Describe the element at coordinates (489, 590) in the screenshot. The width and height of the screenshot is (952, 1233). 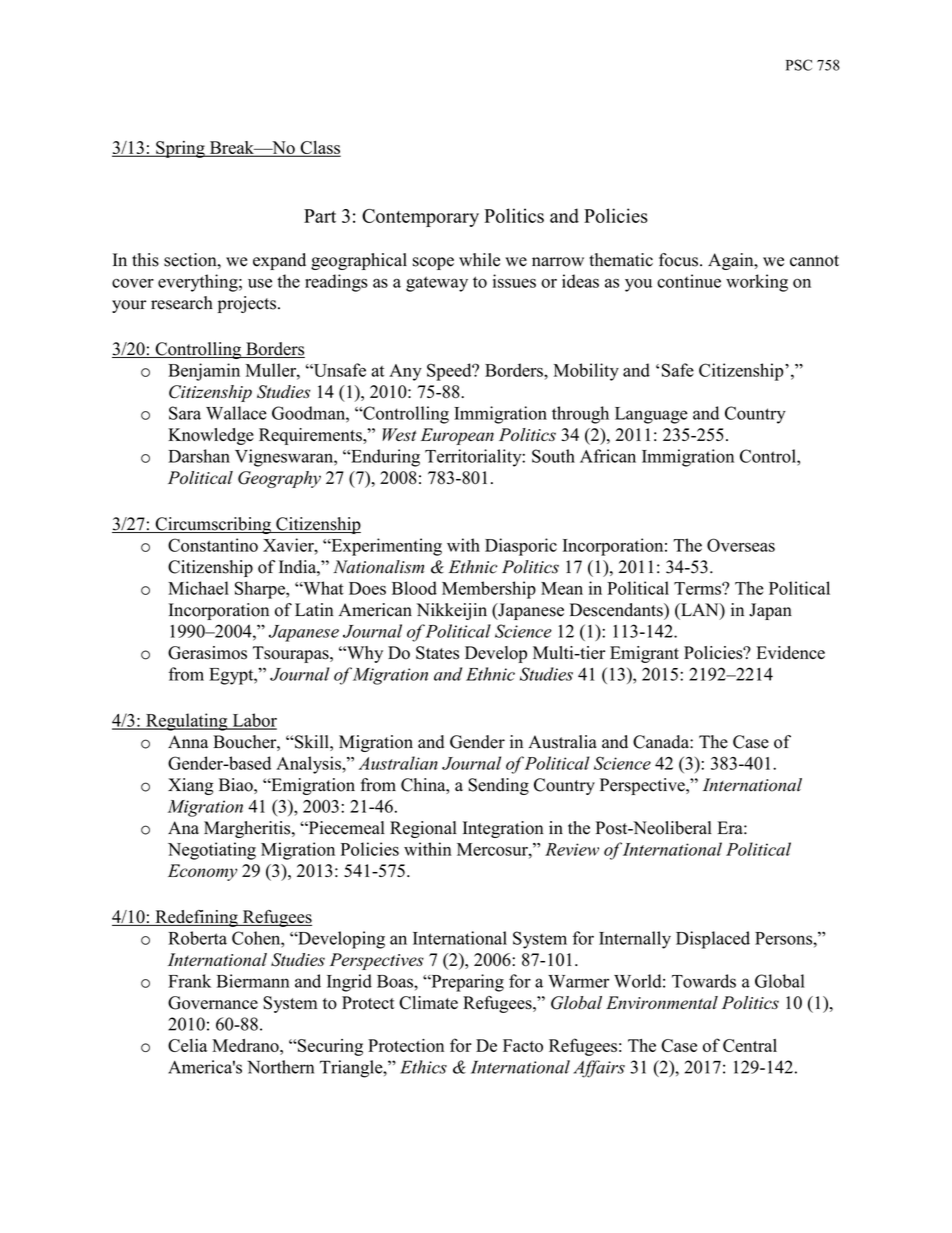
I see `Membership` at that location.
